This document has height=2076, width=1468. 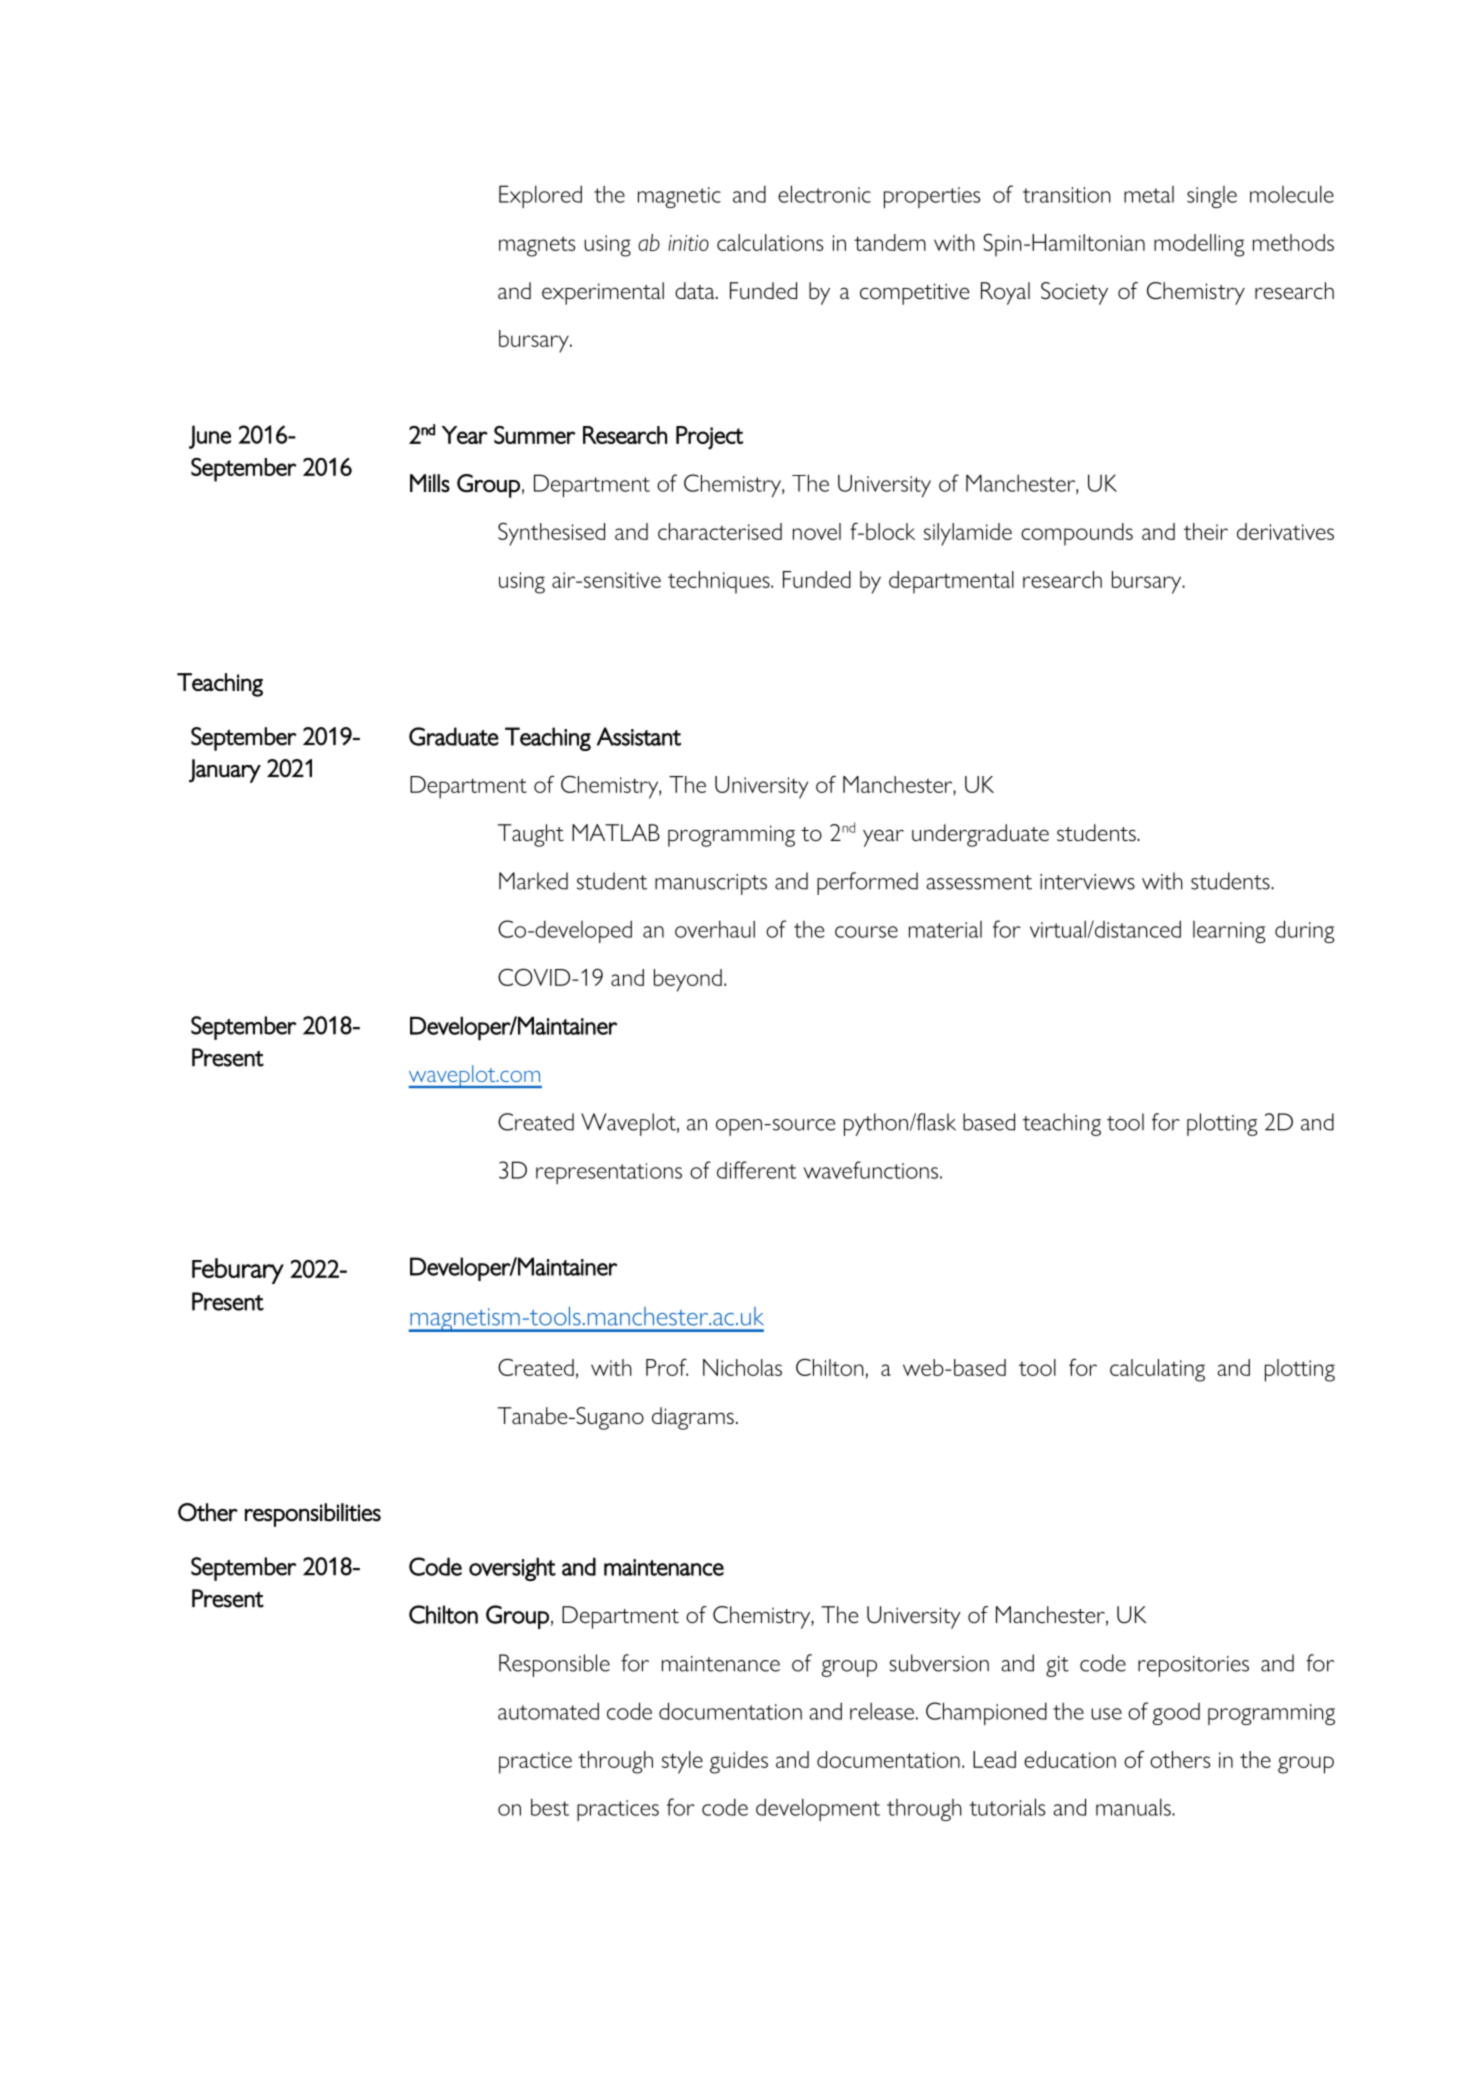 What do you see at coordinates (770, 242) in the document?
I see `calculations` at bounding box center [770, 242].
